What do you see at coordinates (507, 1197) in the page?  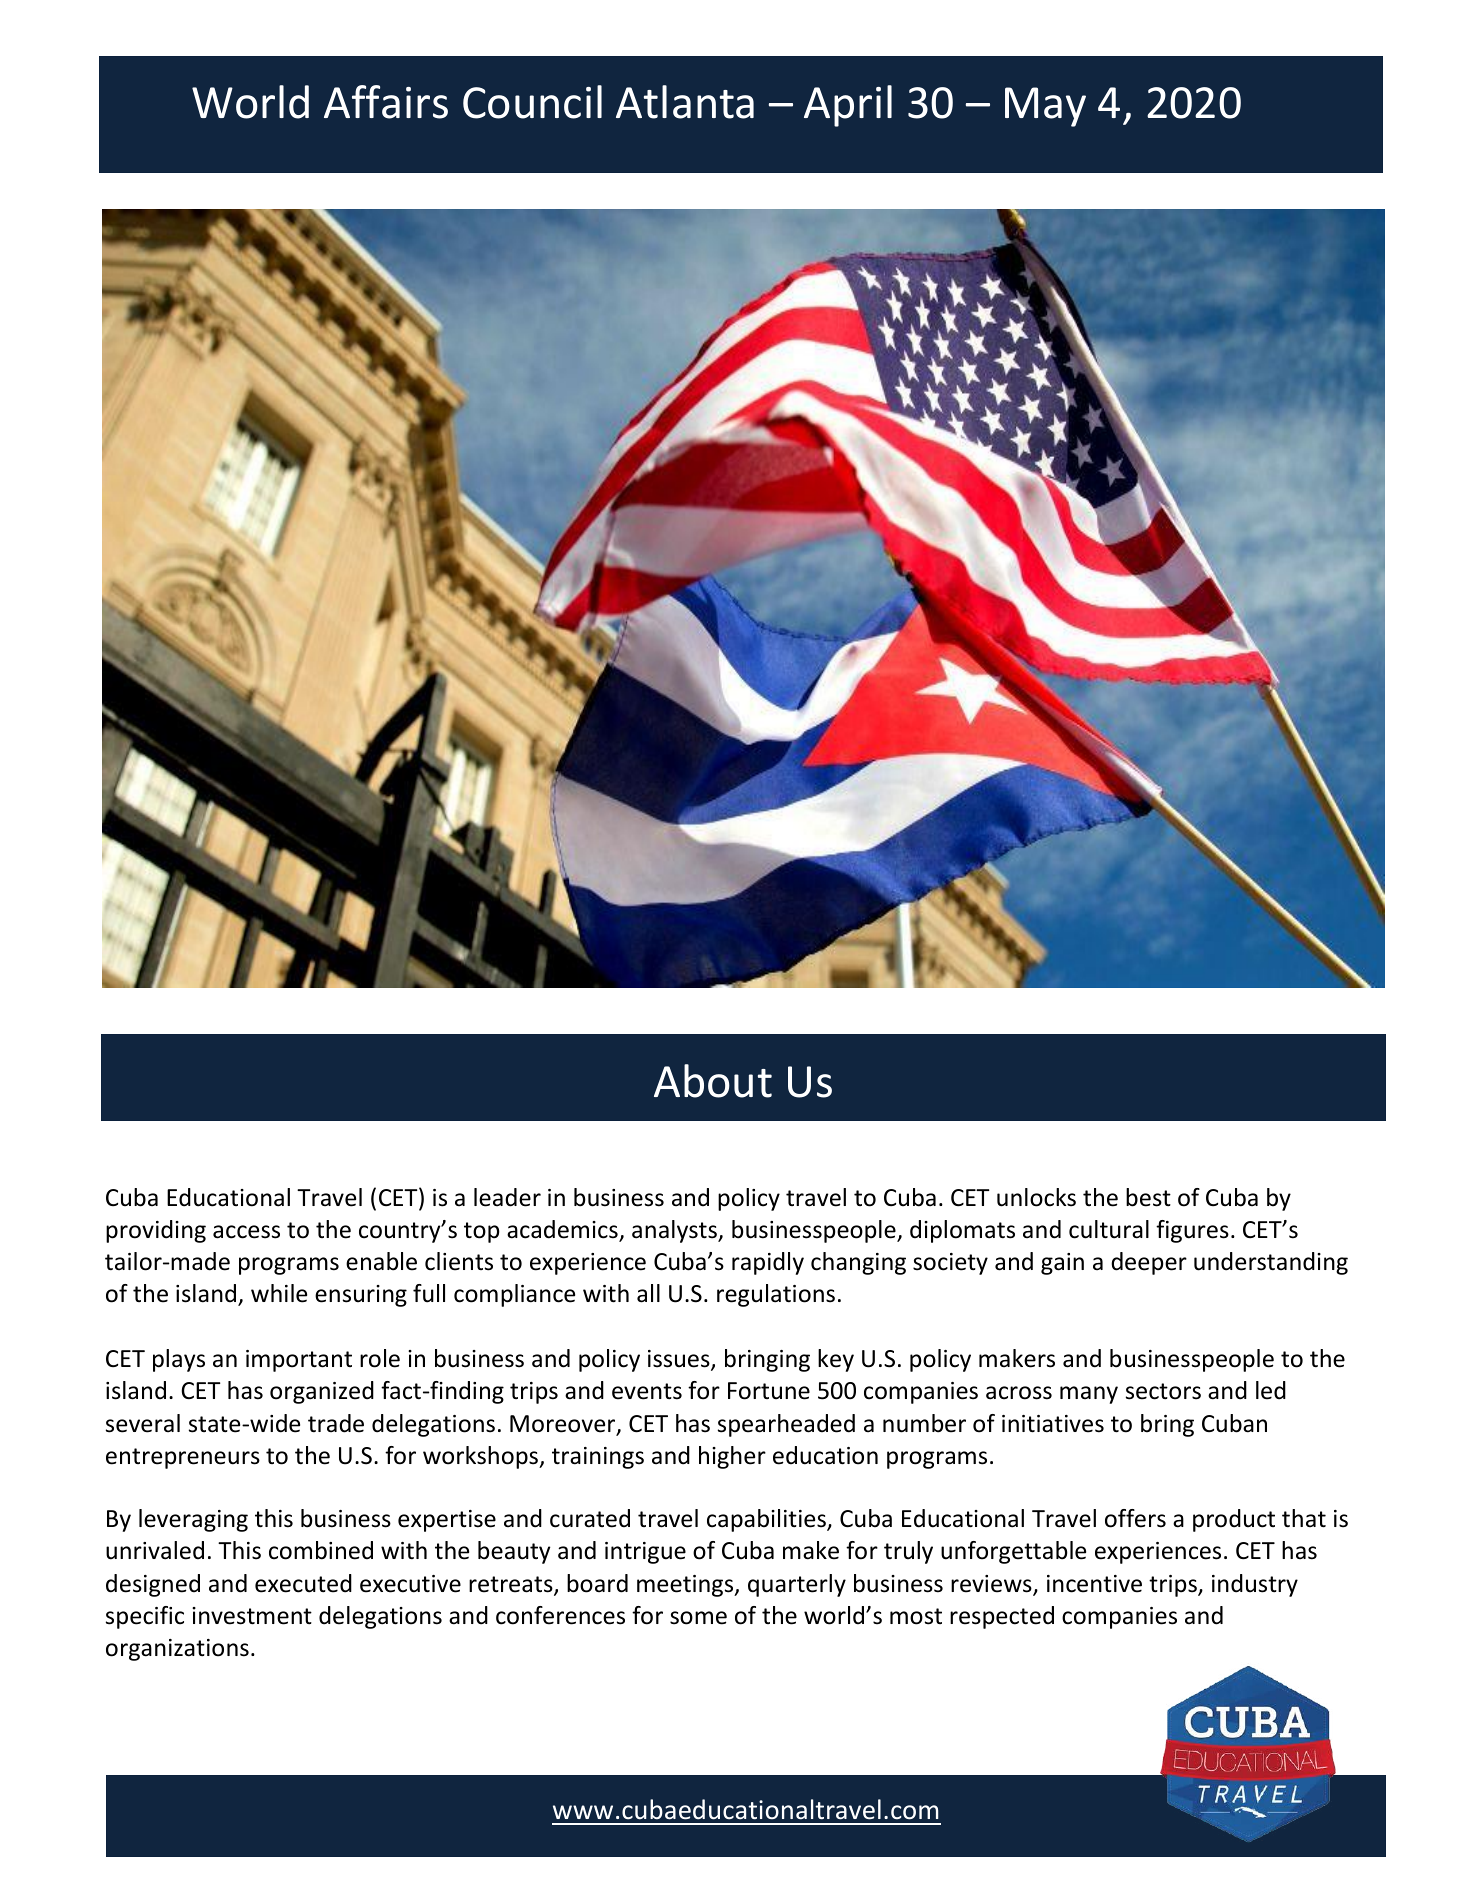 I see `leader` at bounding box center [507, 1197].
